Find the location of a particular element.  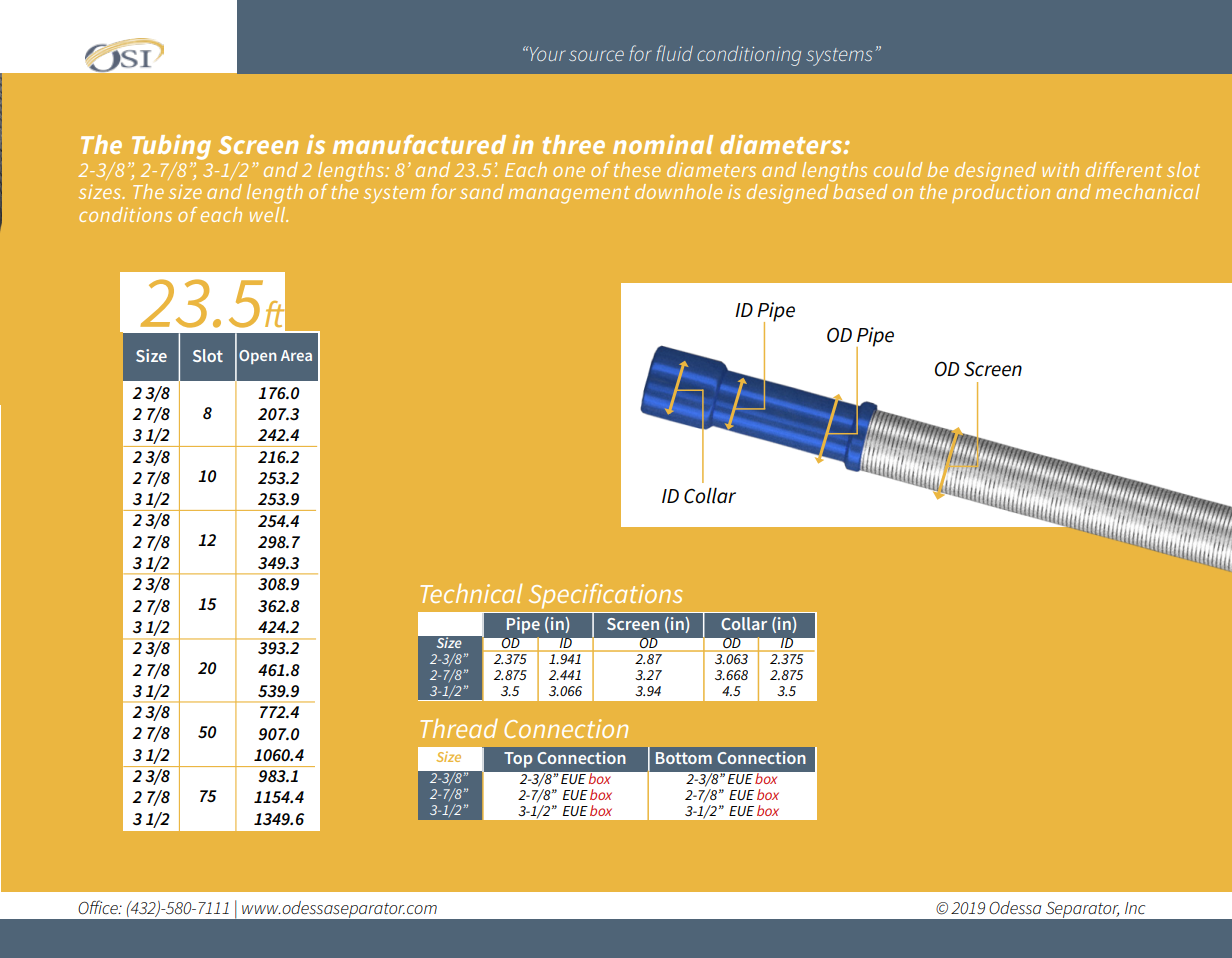

production is located at coordinates (1001, 193).
